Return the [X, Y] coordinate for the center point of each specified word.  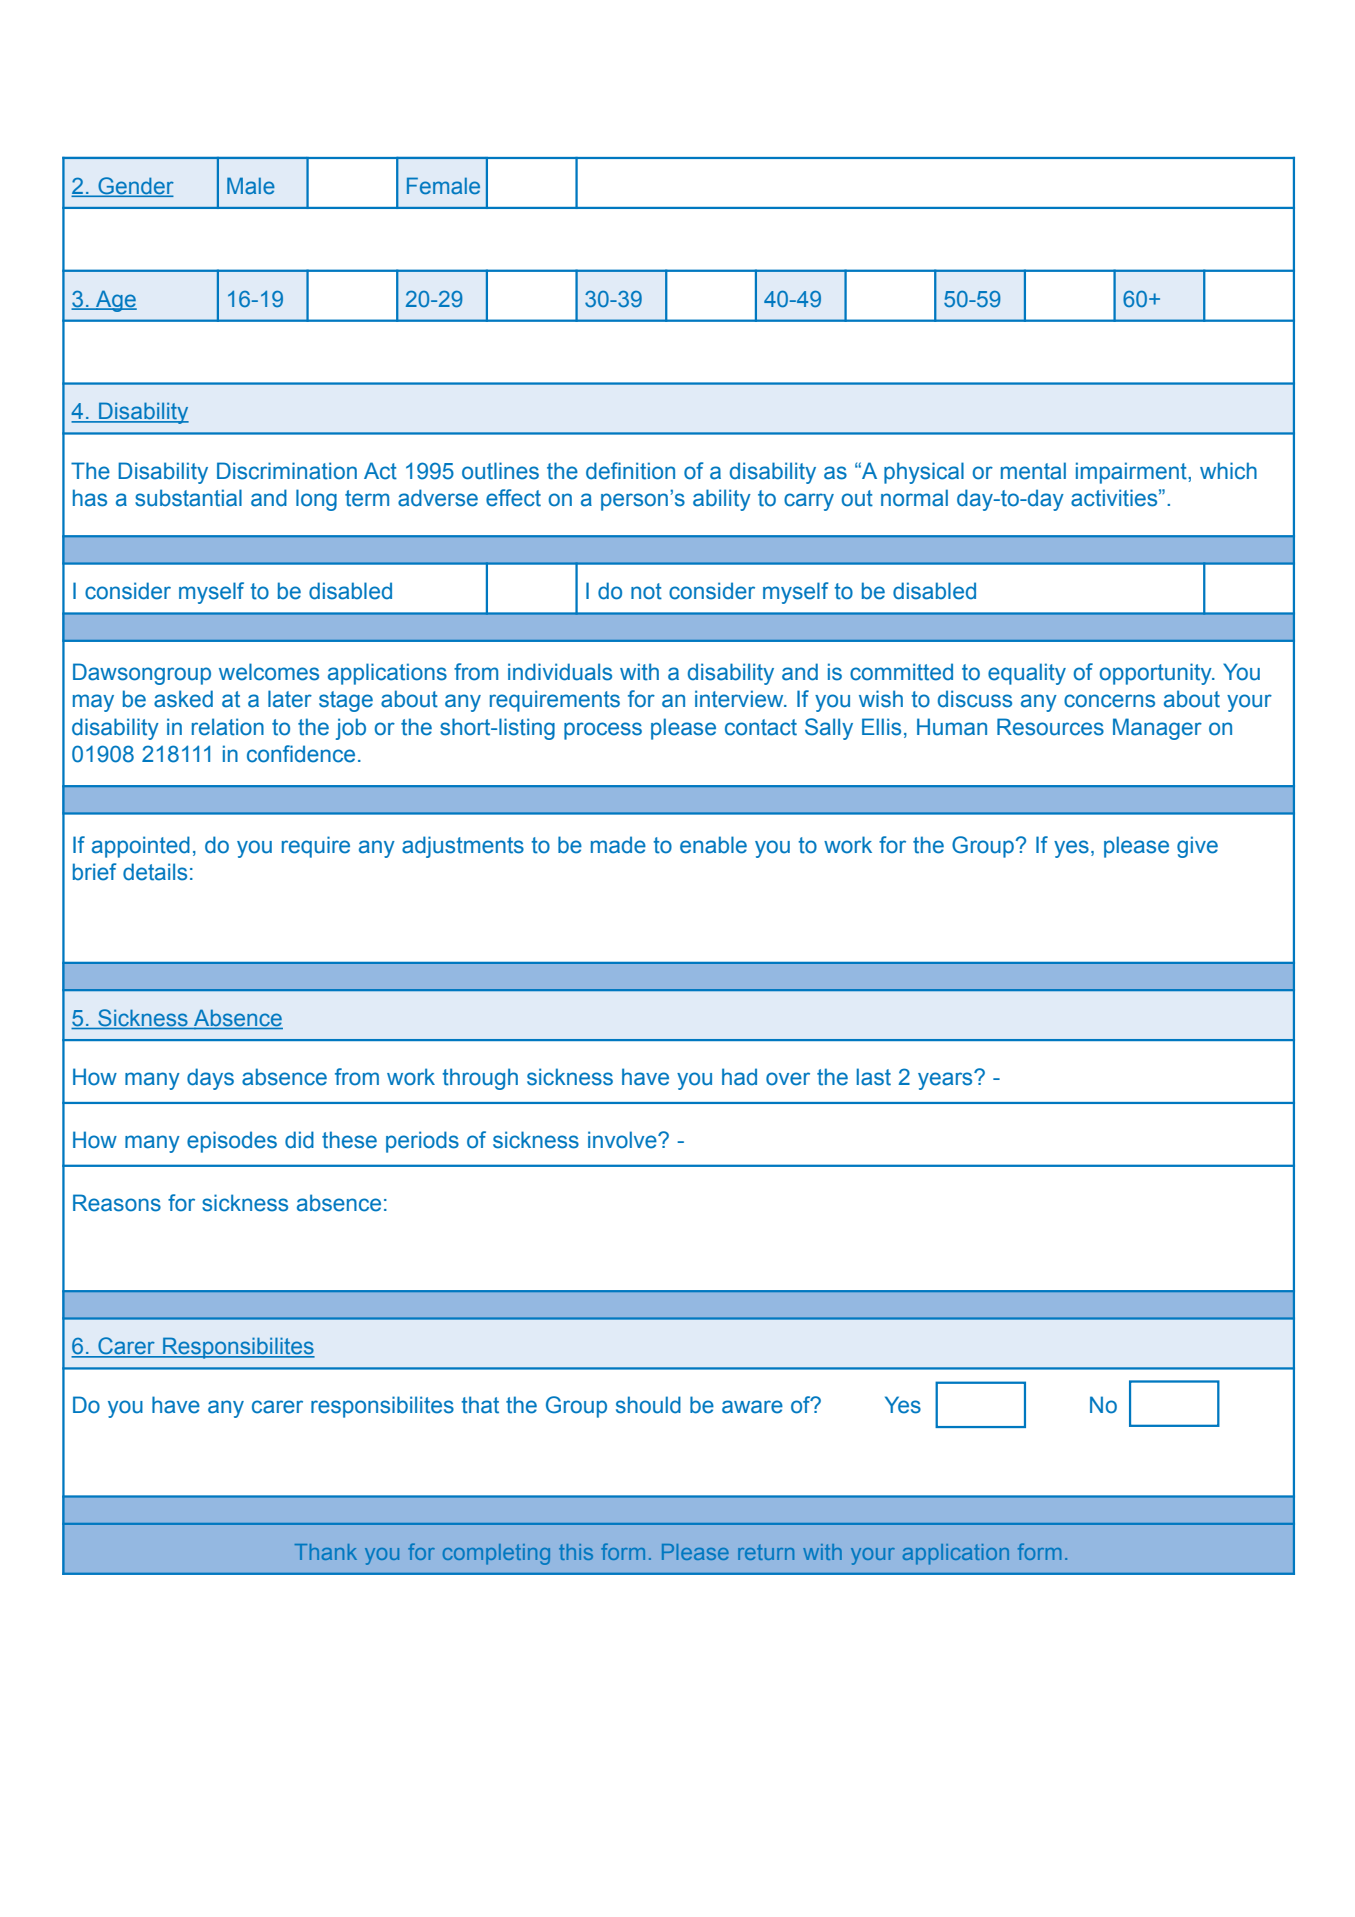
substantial [188, 498]
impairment [1132, 473]
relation [228, 727]
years [946, 1080]
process [603, 731]
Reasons [117, 1203]
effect [513, 498]
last [874, 1077]
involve [623, 1140]
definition [630, 471]
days [210, 1079]
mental [1033, 471]
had [739, 1077]
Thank [326, 1552]
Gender [135, 187]
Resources [1050, 727]
